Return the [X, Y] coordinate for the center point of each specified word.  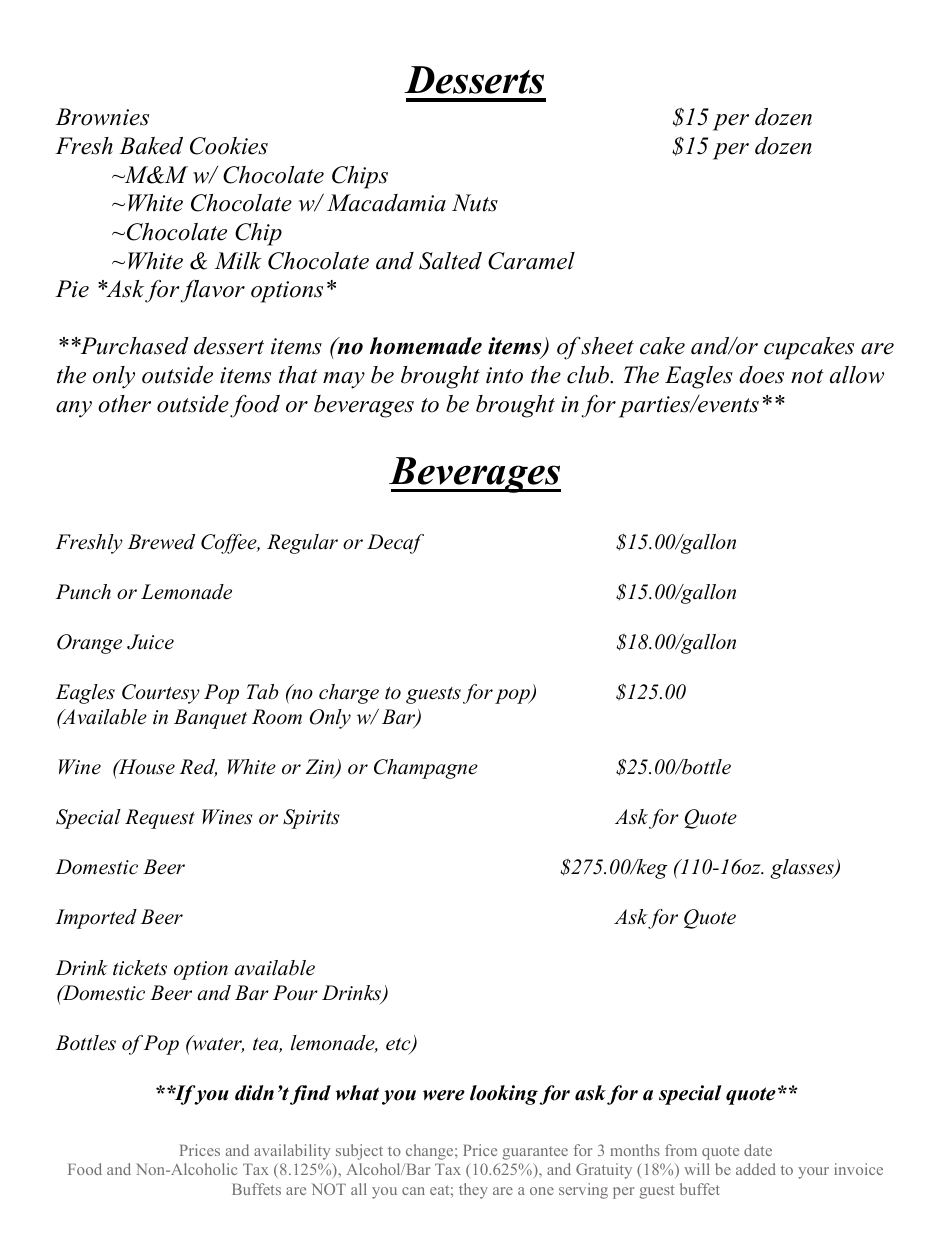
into [504, 375]
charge [349, 694]
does [761, 375]
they [473, 1191]
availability [292, 1152]
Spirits [311, 819]
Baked [151, 146]
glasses [803, 869]
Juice [150, 642]
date [758, 1150]
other [124, 404]
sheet [607, 346]
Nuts [475, 203]
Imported [96, 919]
